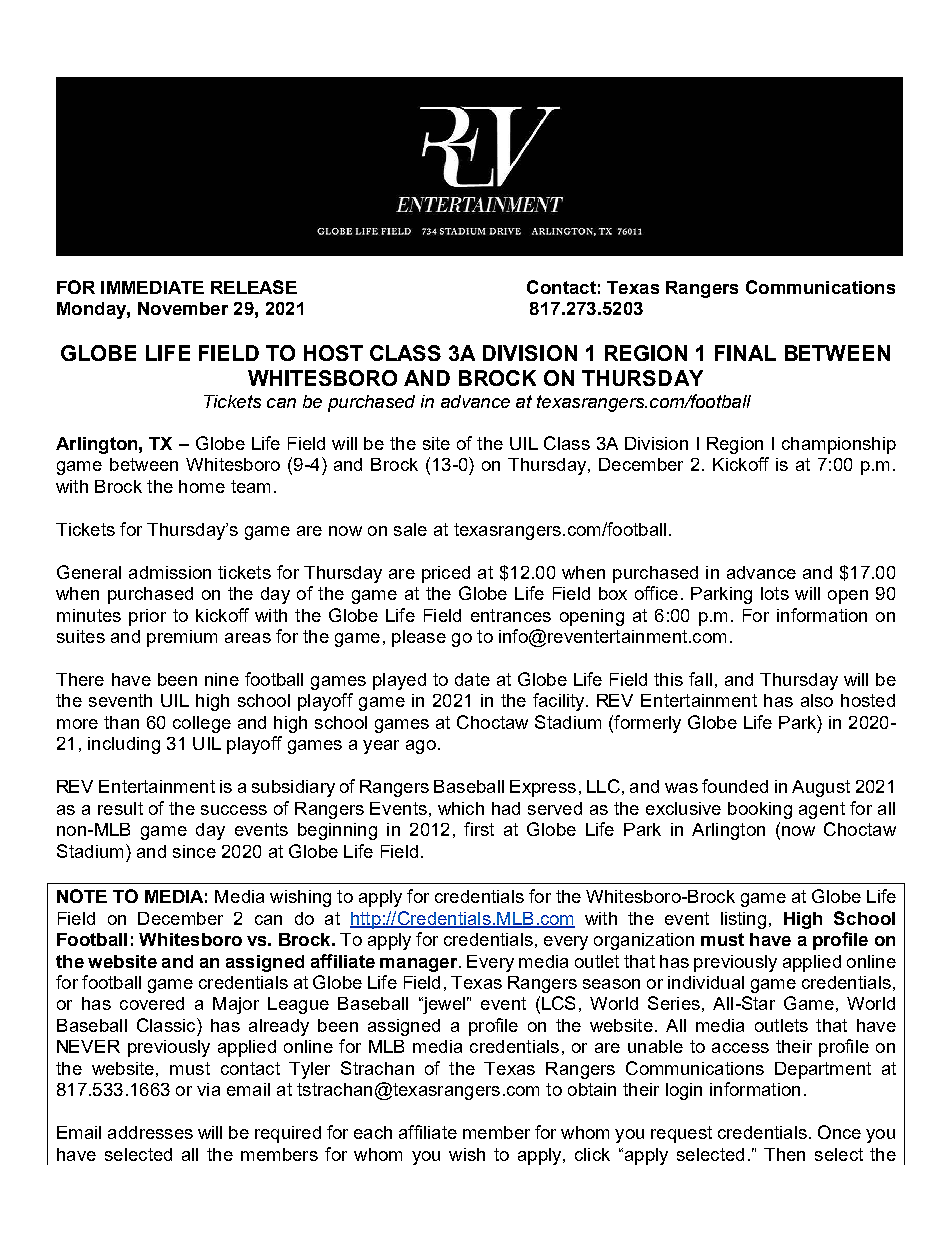 The width and height of the screenshot is (952, 1233). Describe the element at coordinates (760, 810) in the screenshot. I see `booking` at that location.
